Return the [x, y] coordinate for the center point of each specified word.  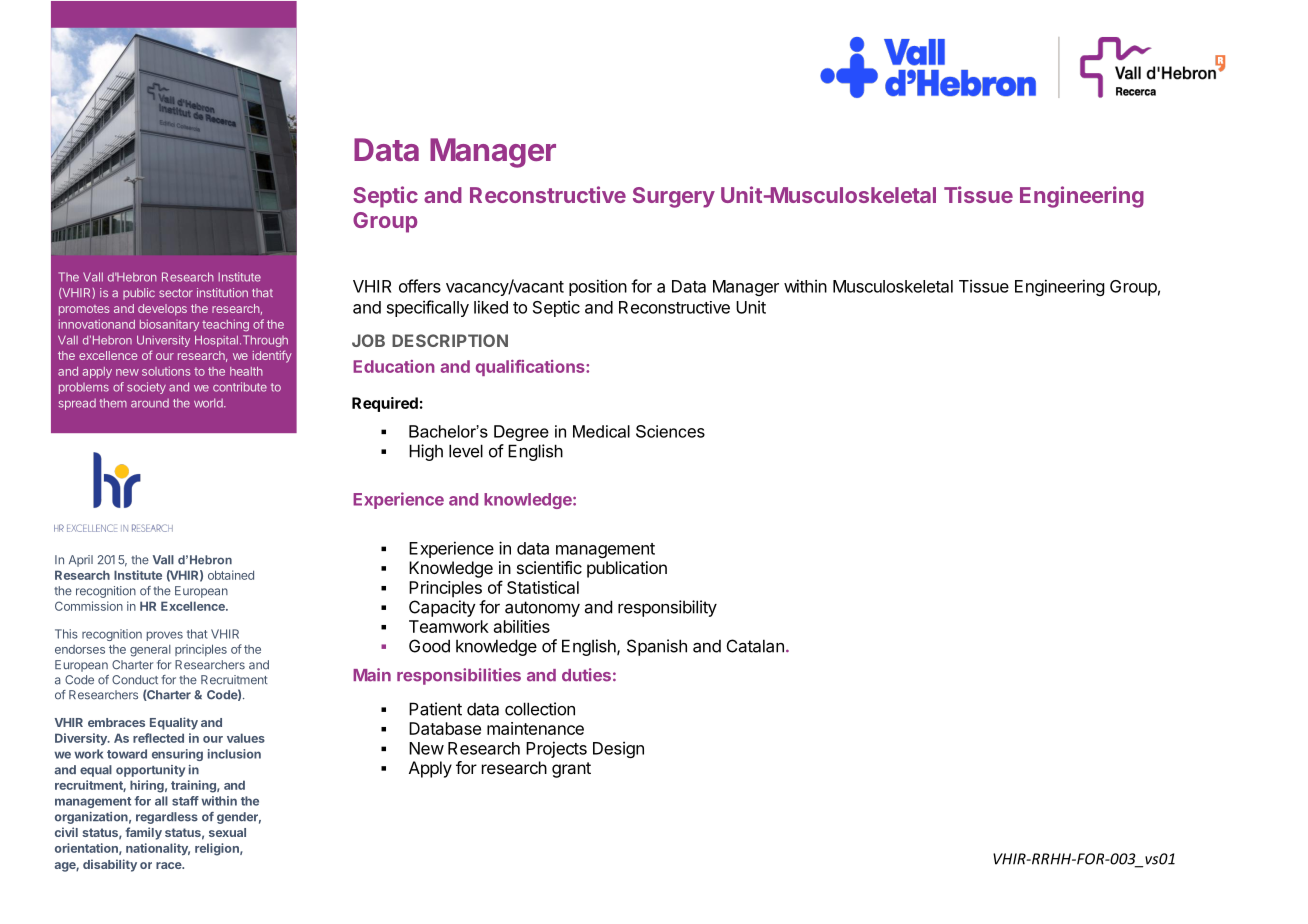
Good [429, 646]
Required [385, 404]
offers [420, 286]
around [150, 403]
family [143, 833]
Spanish [657, 647]
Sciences [670, 431]
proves [165, 636]
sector [176, 293]
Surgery [674, 197]
